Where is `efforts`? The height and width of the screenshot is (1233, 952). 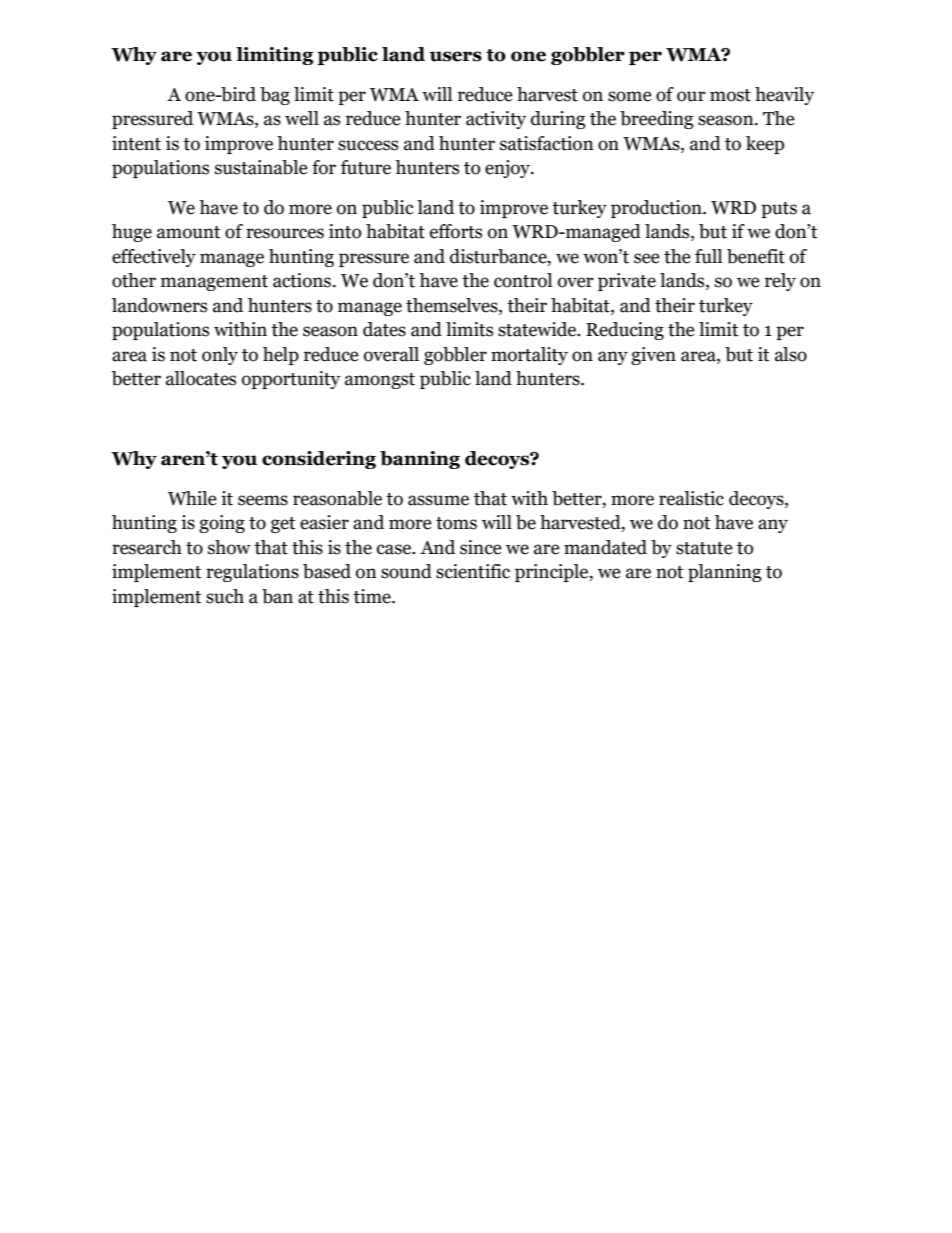
efforts is located at coordinates (456, 231).
